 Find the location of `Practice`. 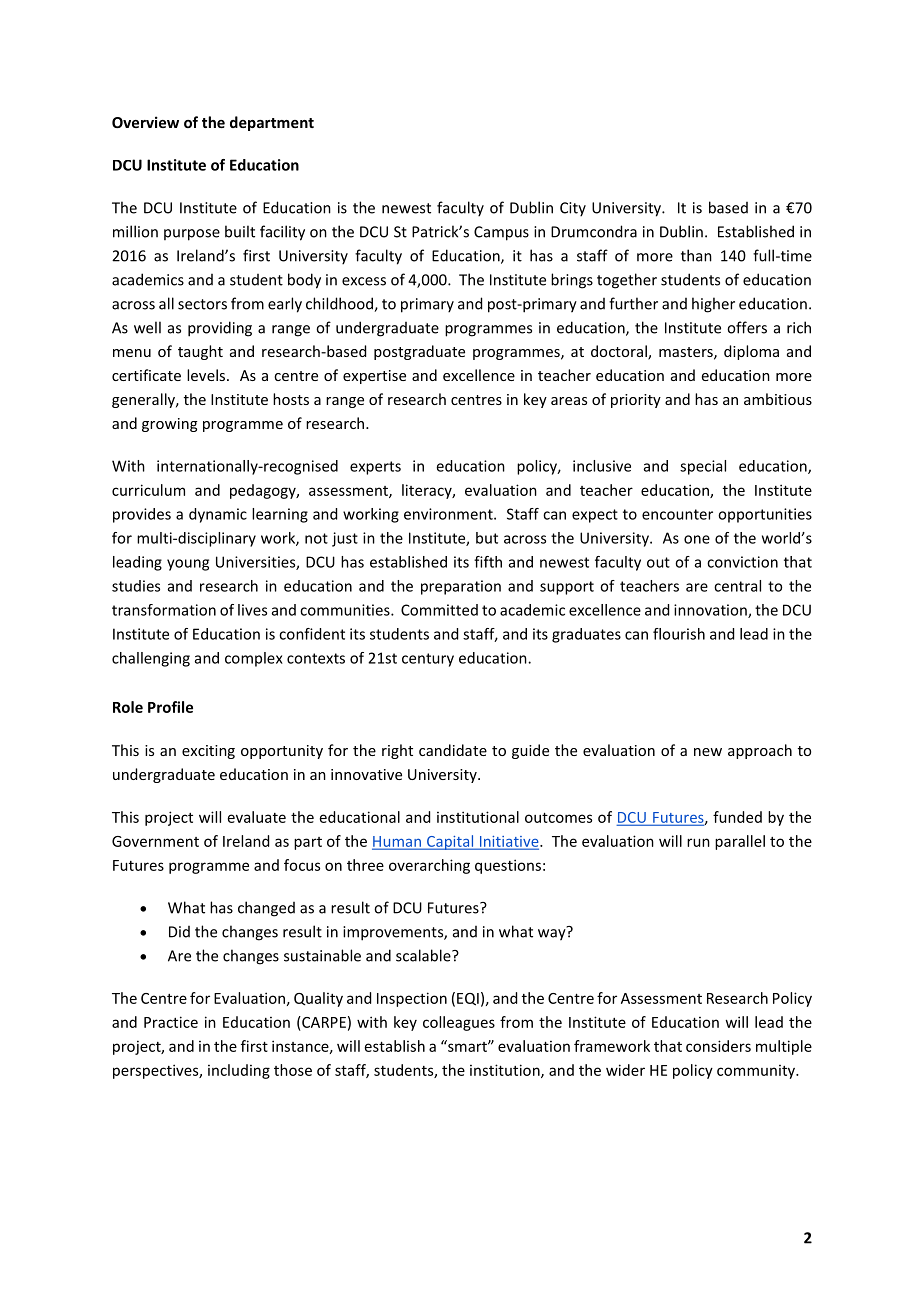

Practice is located at coordinates (171, 1022).
